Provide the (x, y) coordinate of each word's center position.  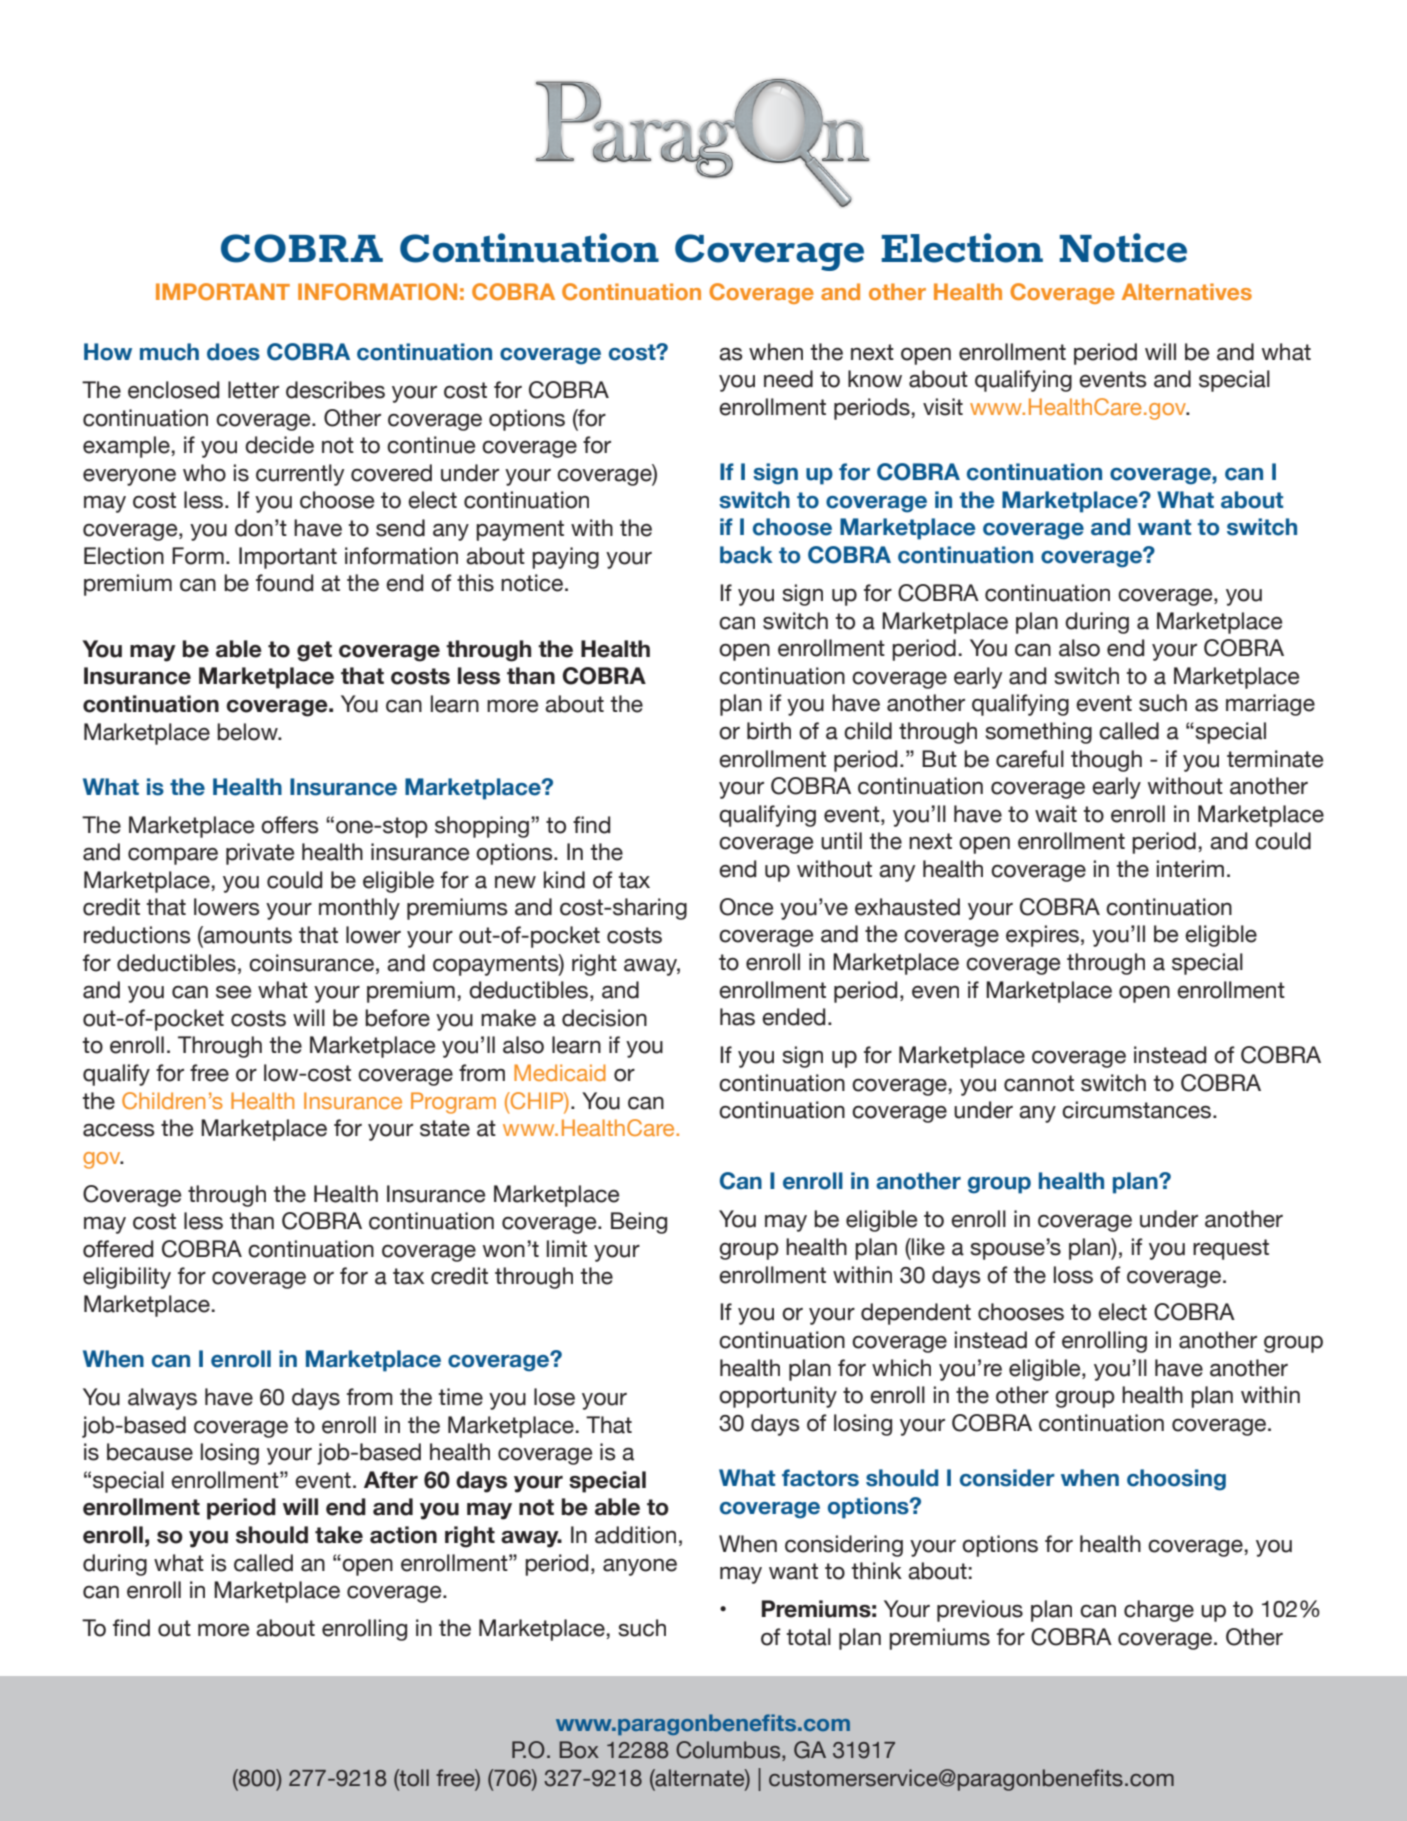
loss (1073, 1275)
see (233, 992)
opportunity (778, 1397)
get (314, 651)
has (737, 1017)
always (162, 1399)
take (339, 1535)
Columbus (729, 1751)
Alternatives (1187, 291)
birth (769, 731)
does (233, 352)
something (1038, 733)
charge (1159, 1611)
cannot (1039, 1083)
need (788, 379)
